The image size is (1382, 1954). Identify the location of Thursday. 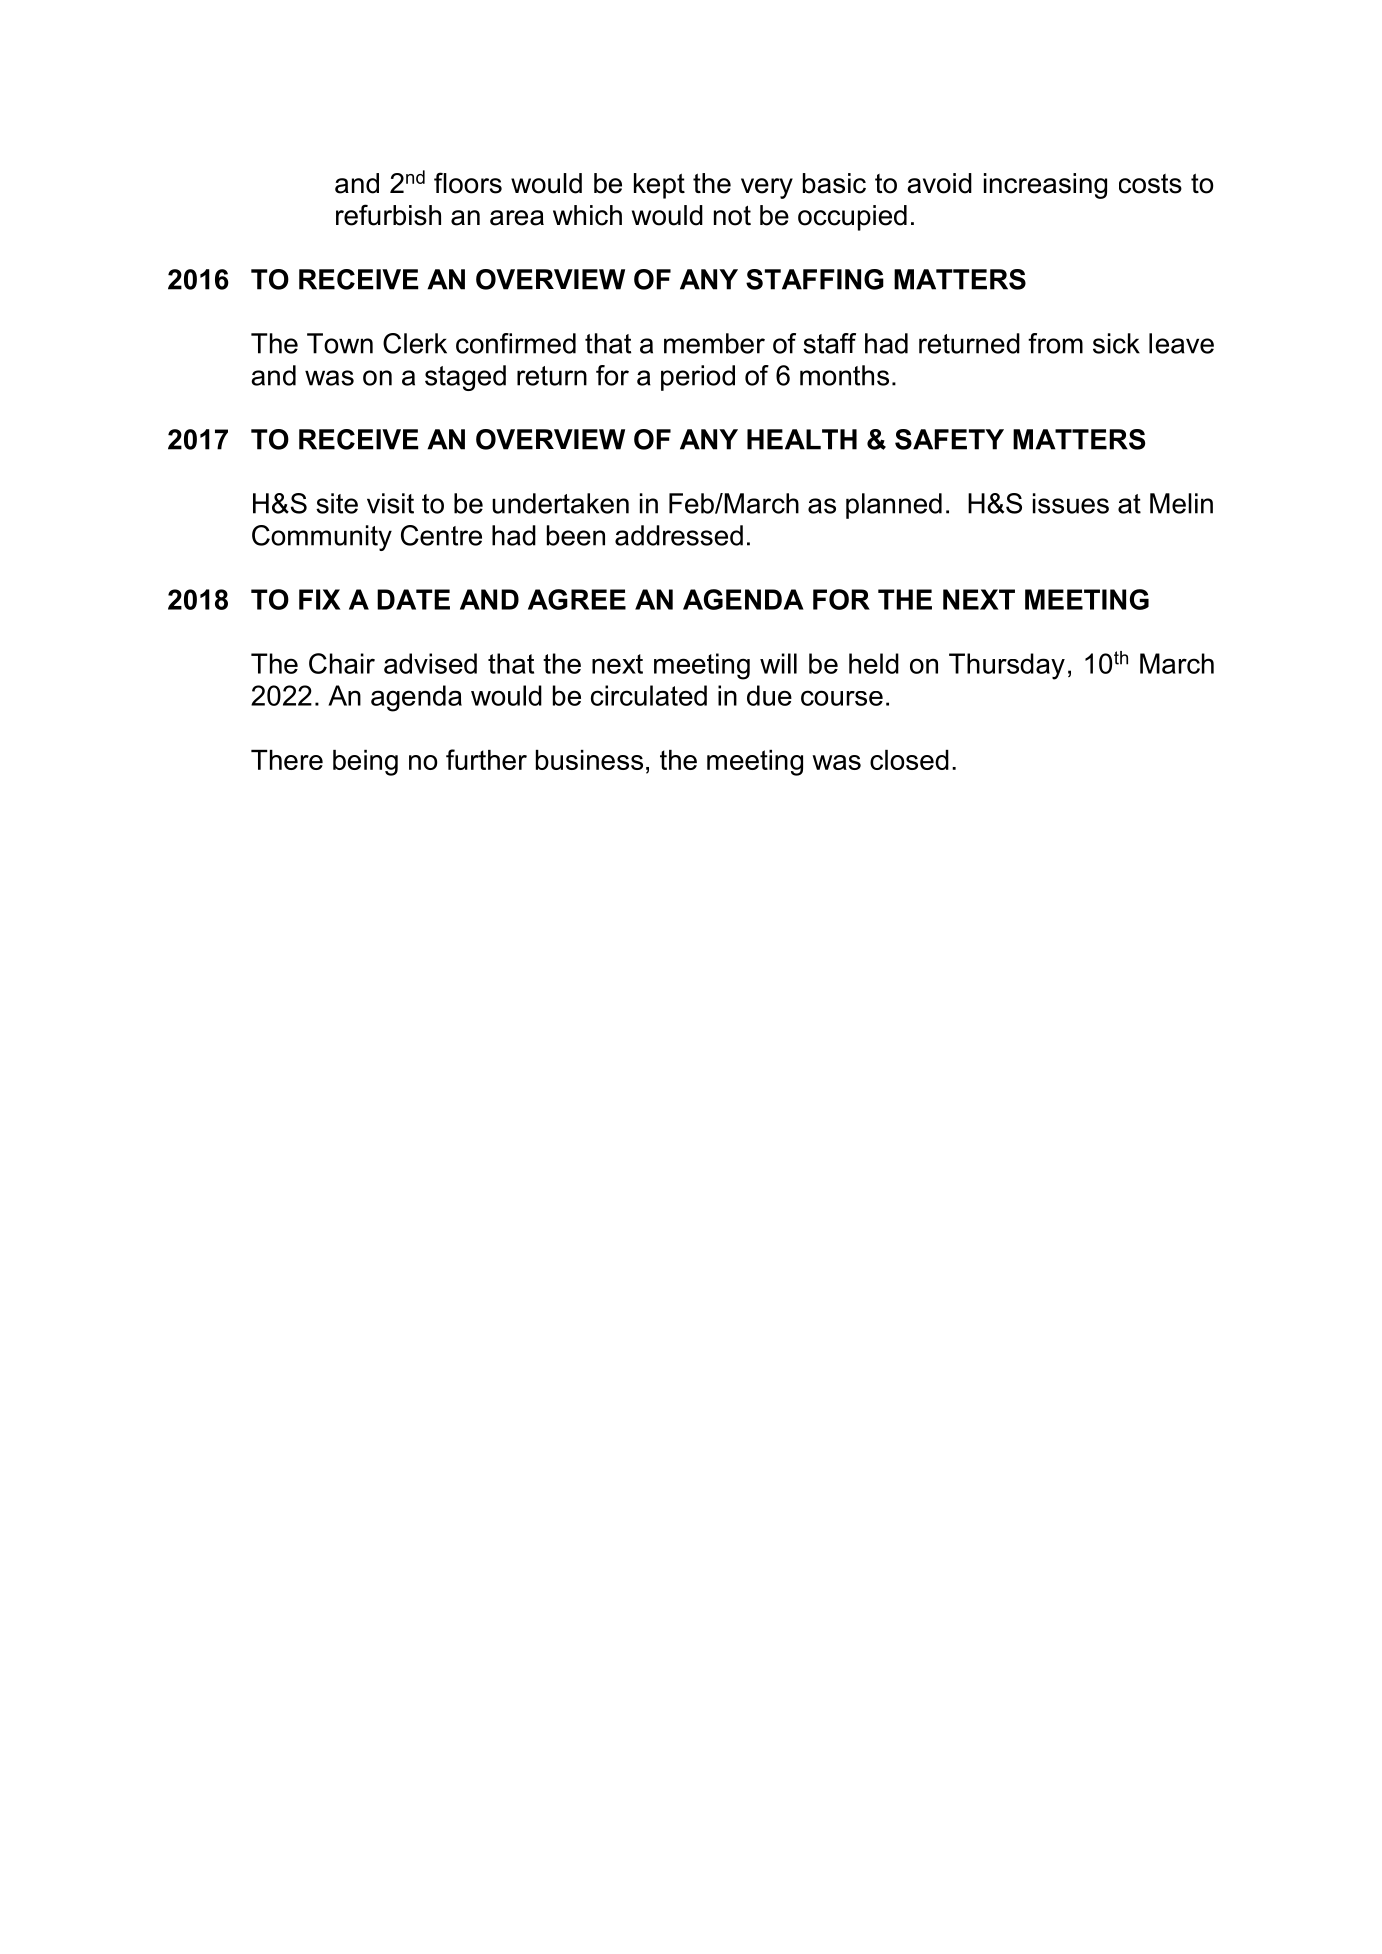
(1007, 666).
